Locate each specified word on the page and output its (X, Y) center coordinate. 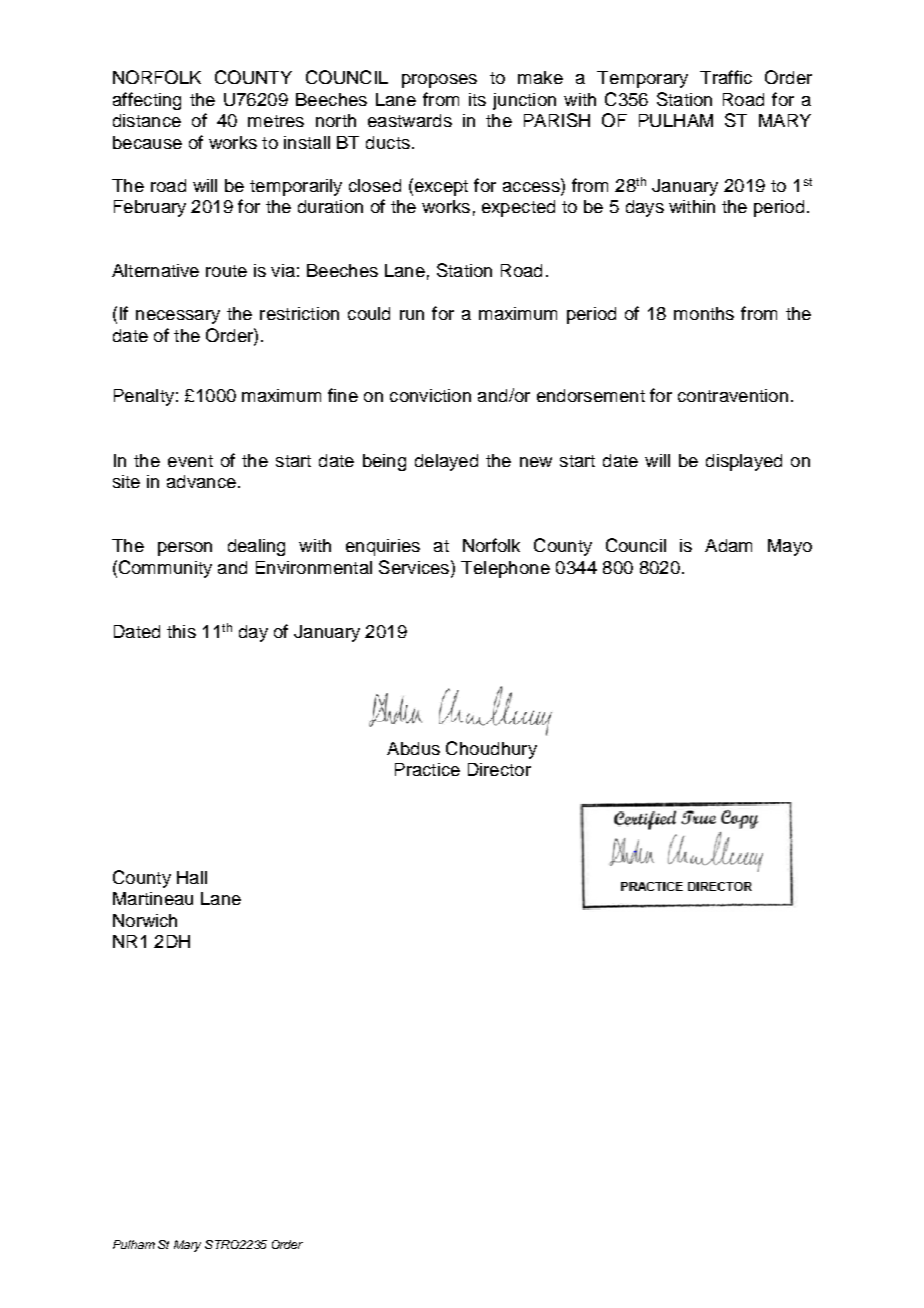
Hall (192, 877)
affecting (147, 101)
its (477, 99)
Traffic (726, 77)
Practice (427, 769)
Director (499, 769)
